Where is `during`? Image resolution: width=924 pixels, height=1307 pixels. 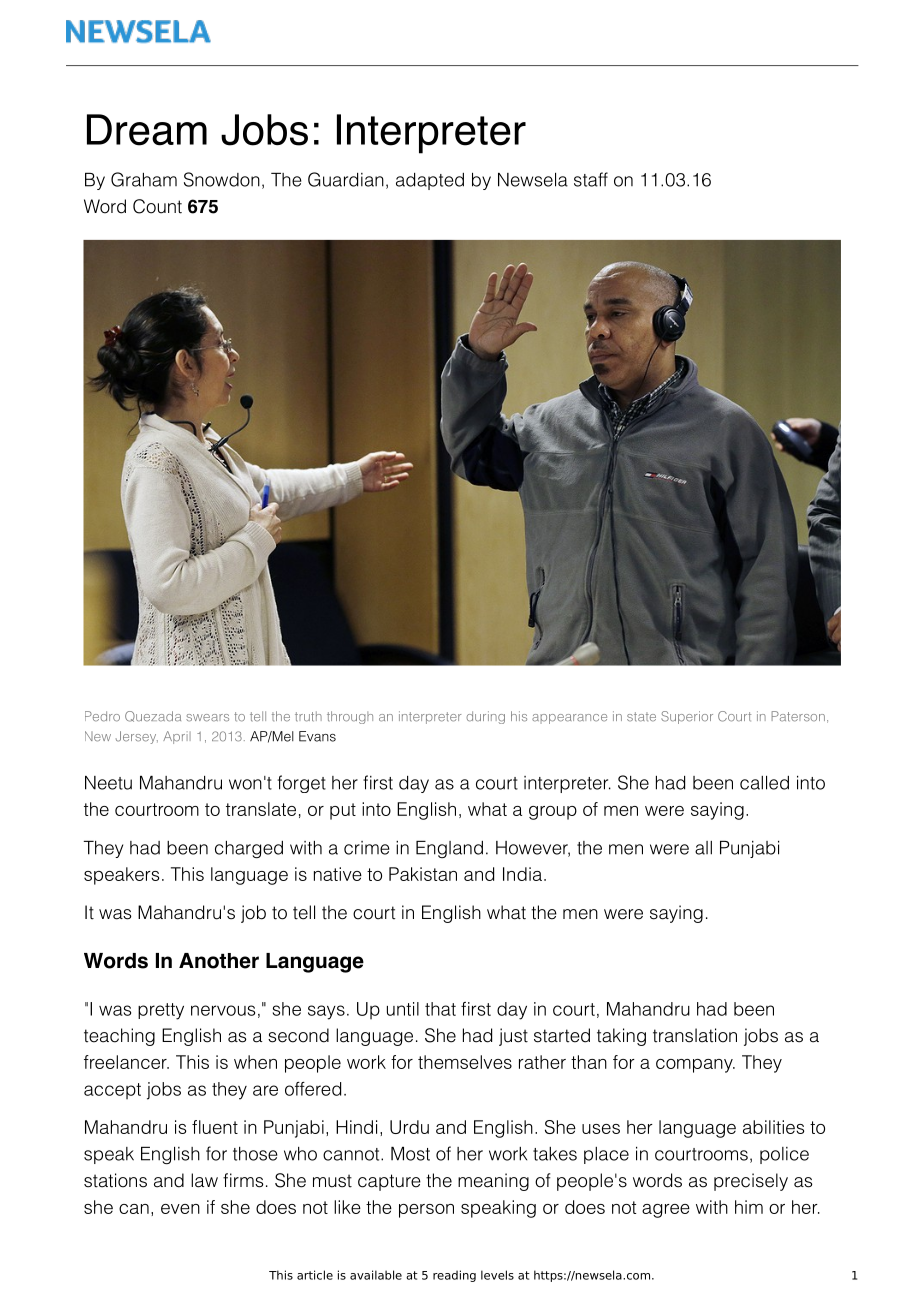 during is located at coordinates (485, 717).
